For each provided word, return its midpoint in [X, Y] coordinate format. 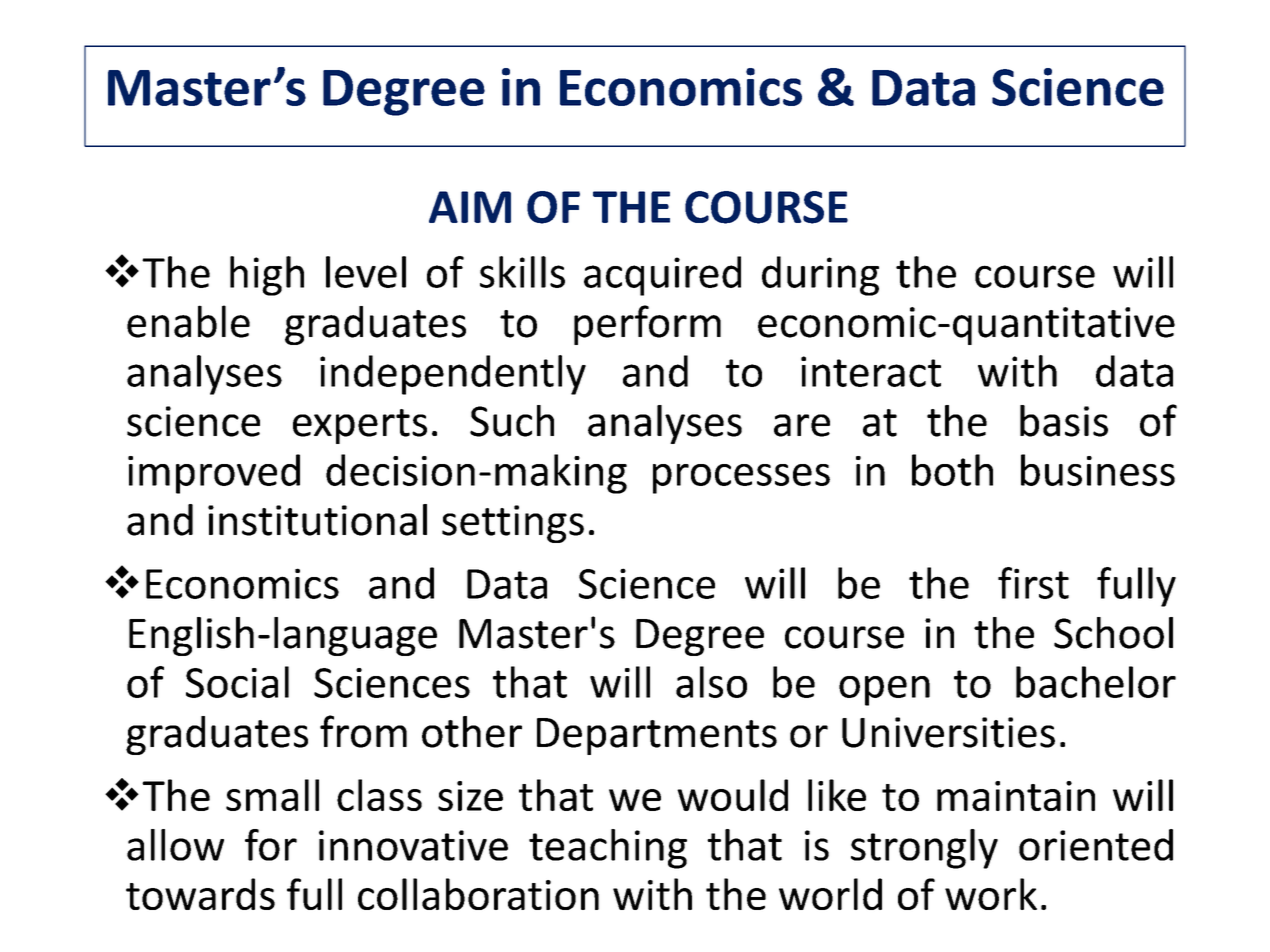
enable [188, 321]
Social [237, 682]
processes [741, 479]
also [711, 682]
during [820, 276]
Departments [657, 736]
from [363, 731]
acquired [662, 276]
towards [200, 894]
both [952, 470]
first [1033, 583]
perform [647, 325]
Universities [948, 732]
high [267, 276]
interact [871, 371]
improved [214, 474]
